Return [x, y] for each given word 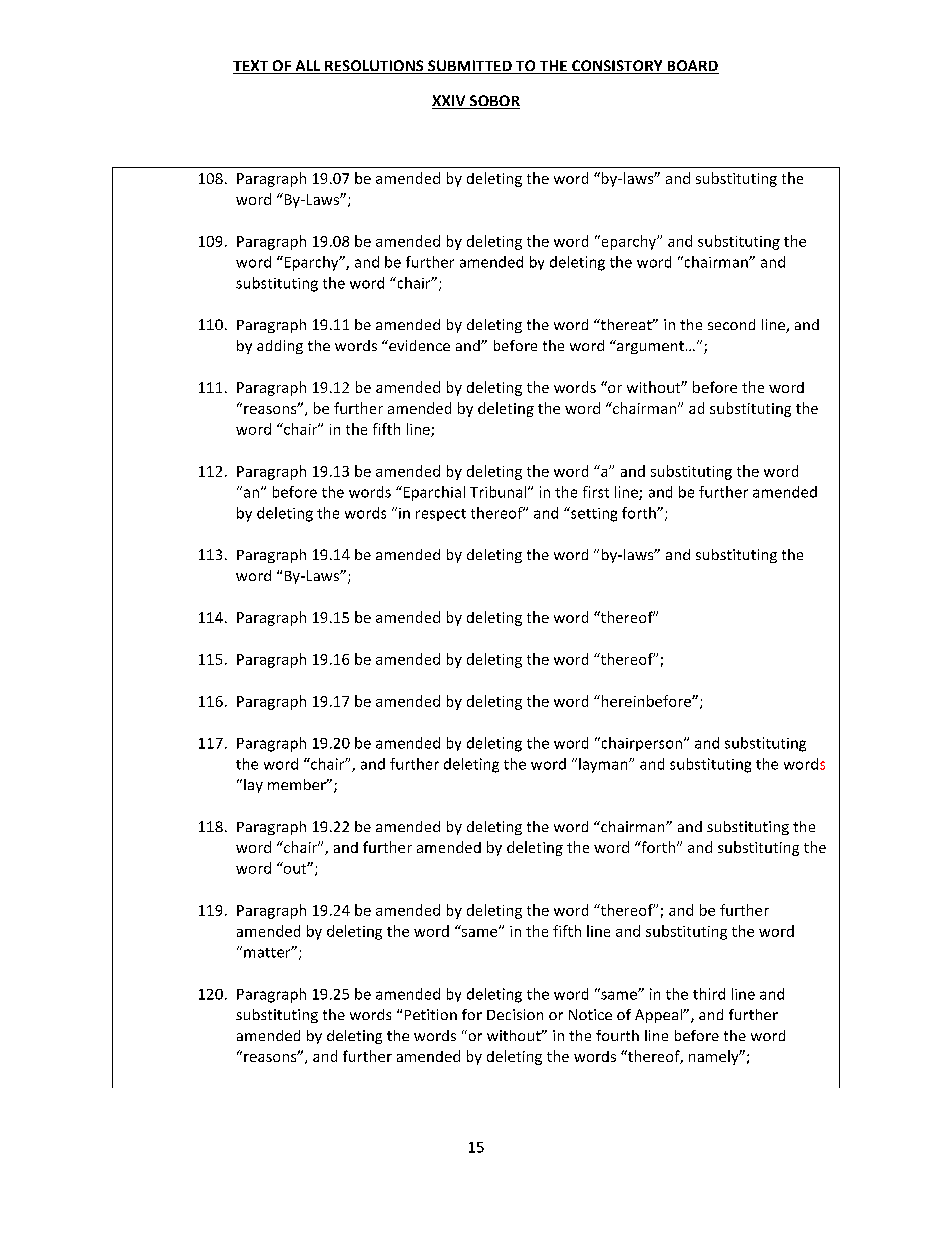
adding [280, 347]
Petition [431, 1014]
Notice [590, 1014]
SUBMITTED [470, 67]
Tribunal [498, 492]
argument [649, 347]
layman [604, 765]
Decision [515, 1014]
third [709, 994]
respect [441, 515]
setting [593, 514]
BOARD [692, 67]
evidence [418, 345]
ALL [308, 67]
